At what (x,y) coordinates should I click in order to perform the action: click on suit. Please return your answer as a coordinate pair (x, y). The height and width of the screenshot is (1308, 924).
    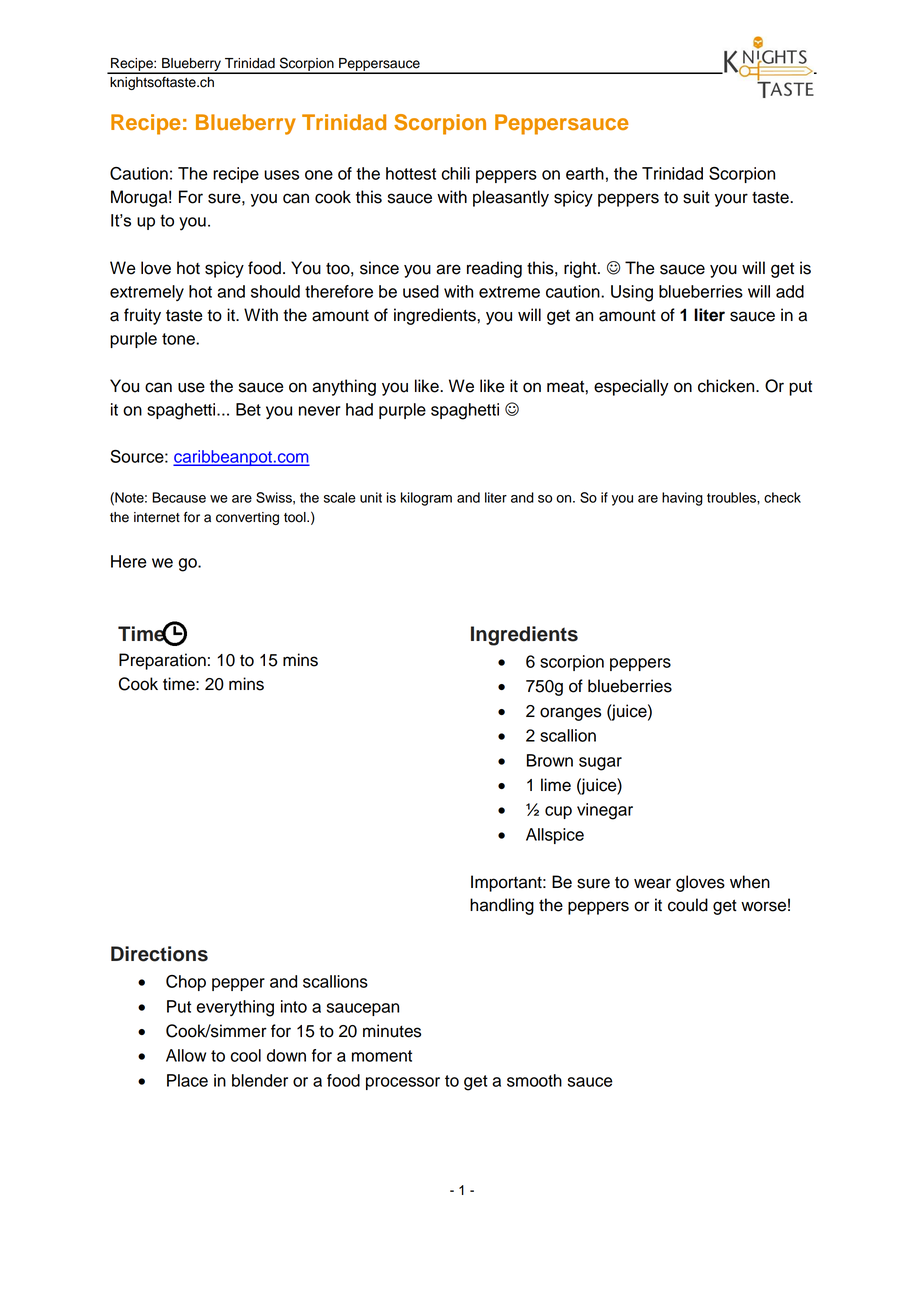
    Looking at the image, I should click on (696, 197).
